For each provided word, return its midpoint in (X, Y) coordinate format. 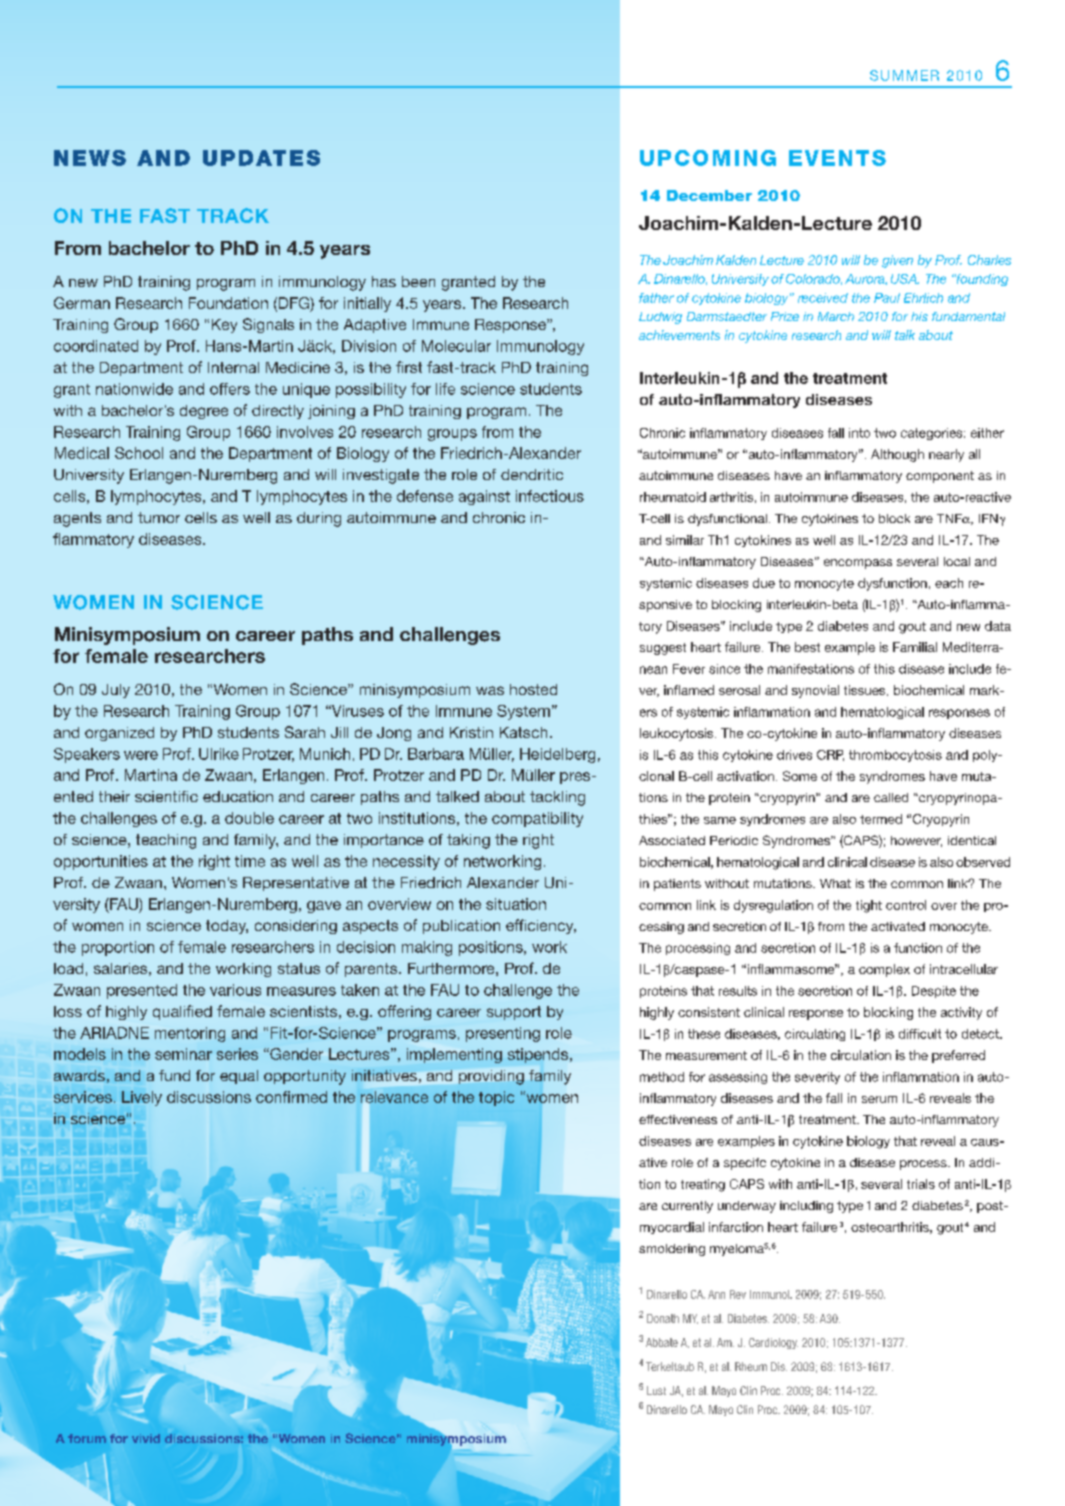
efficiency (541, 926)
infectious (550, 496)
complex (884, 970)
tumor (159, 517)
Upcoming (708, 158)
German (82, 303)
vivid (146, 1438)
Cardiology (773, 1343)
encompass (858, 564)
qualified (182, 1012)
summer (904, 75)
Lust (656, 1390)
